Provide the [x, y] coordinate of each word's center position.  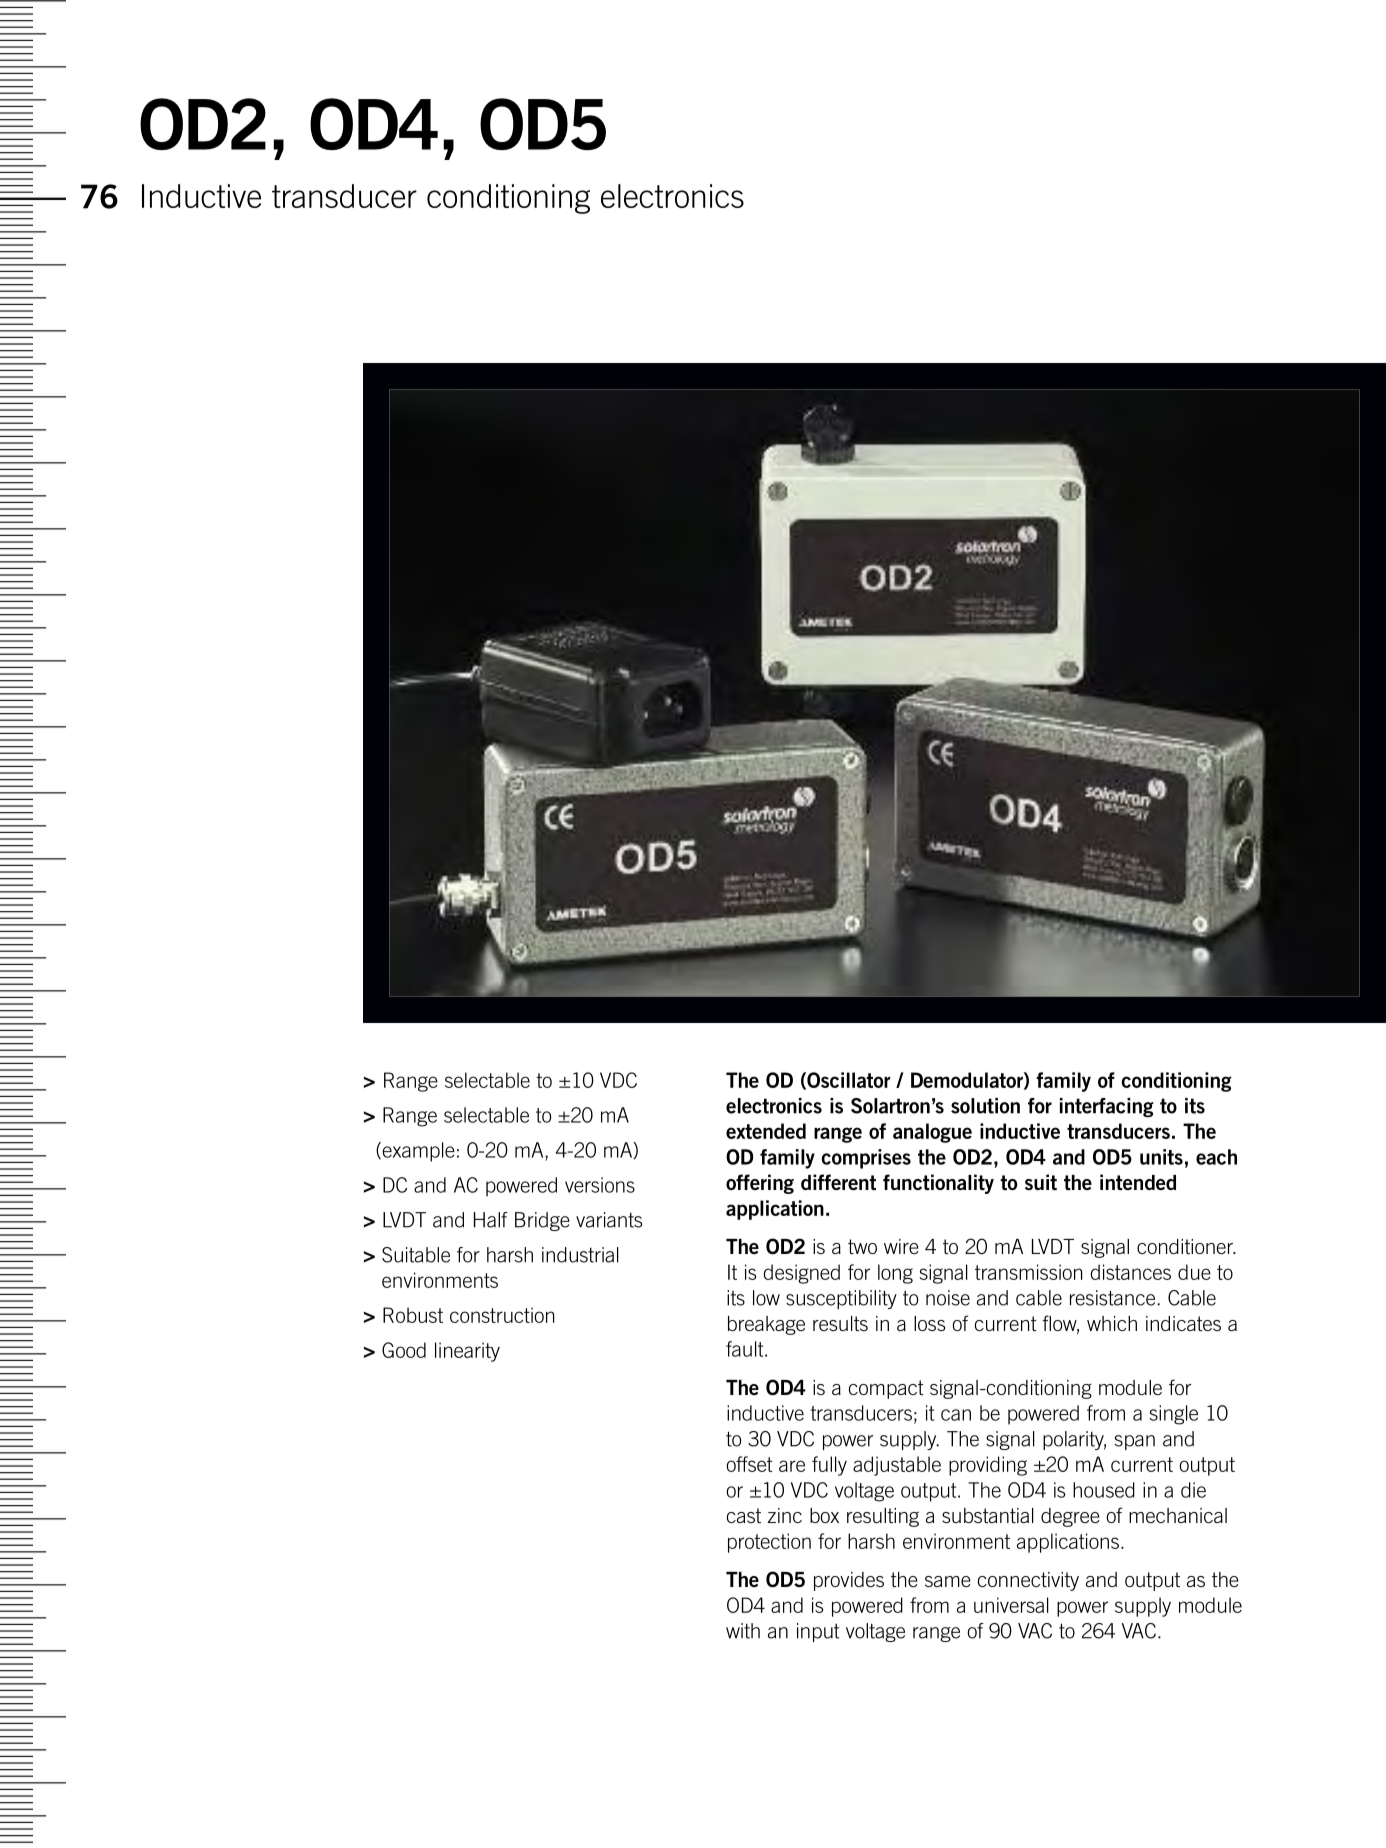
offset [749, 1464]
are [792, 1466]
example [417, 1152]
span [1134, 1442]
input [818, 1632]
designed [801, 1274]
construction [502, 1315]
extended [766, 1131]
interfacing [1107, 1107]
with [743, 1631]
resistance [1114, 1298]
